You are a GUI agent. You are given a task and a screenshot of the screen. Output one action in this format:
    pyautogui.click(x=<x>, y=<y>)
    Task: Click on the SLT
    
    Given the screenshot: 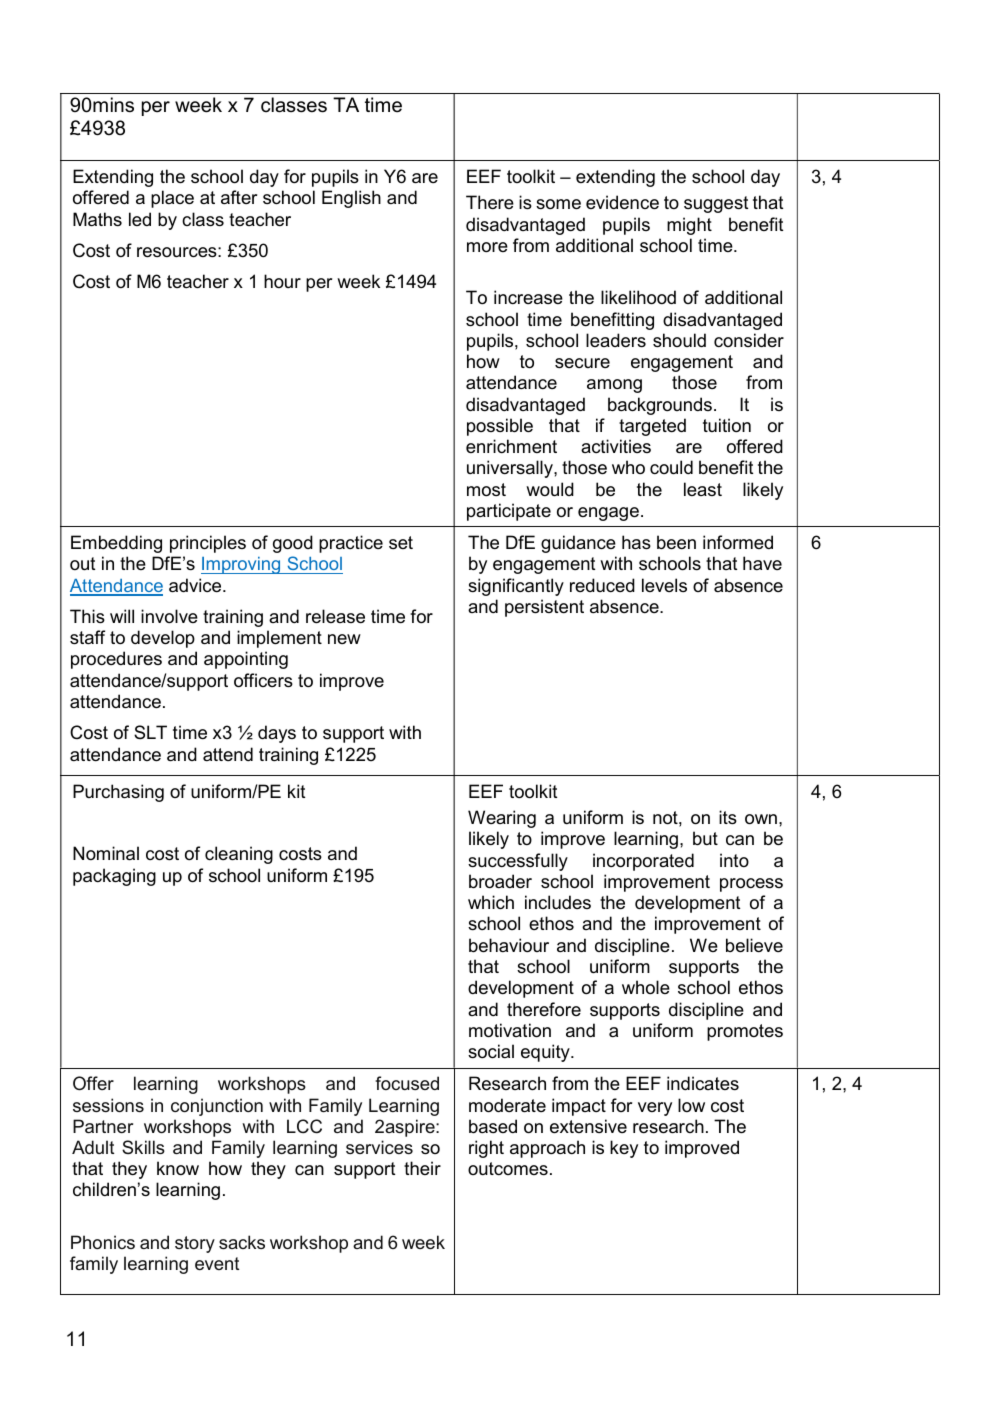 What is the action you would take?
    pyautogui.click(x=150, y=732)
